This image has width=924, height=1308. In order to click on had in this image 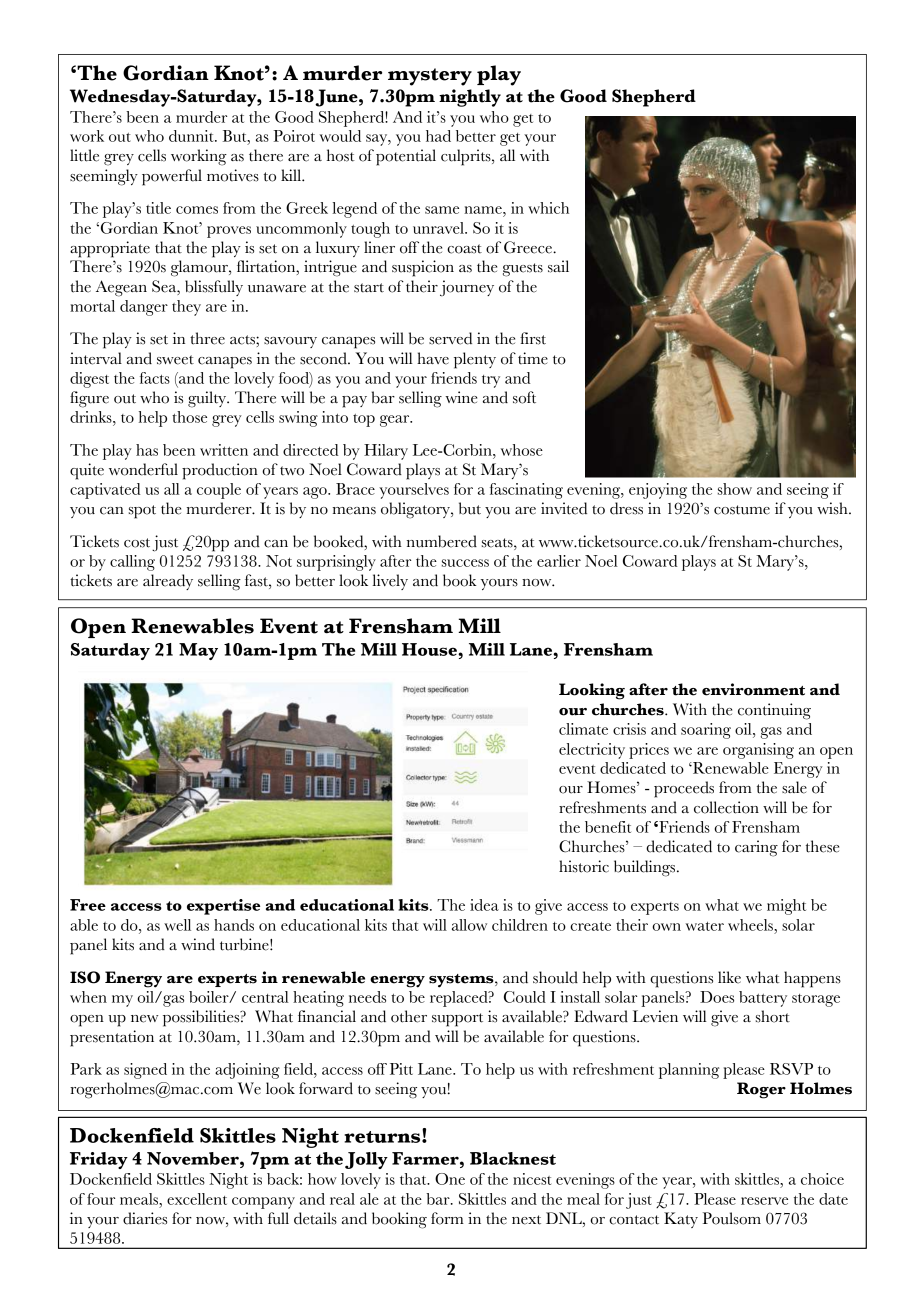, I will do `click(438, 136)`.
